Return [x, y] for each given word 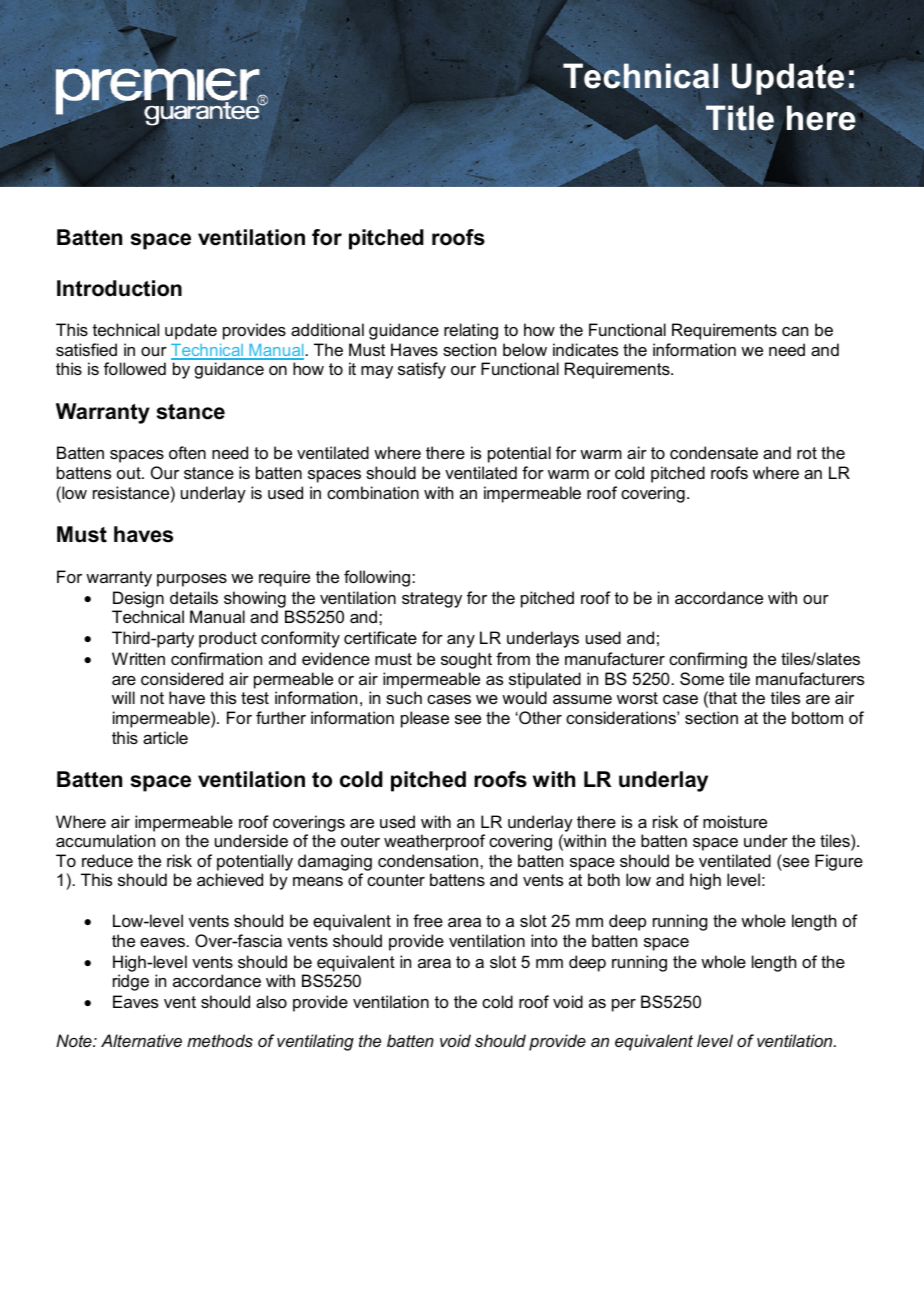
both [604, 879]
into [544, 940]
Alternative [141, 1040]
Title [740, 118]
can [795, 331]
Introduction [119, 288]
